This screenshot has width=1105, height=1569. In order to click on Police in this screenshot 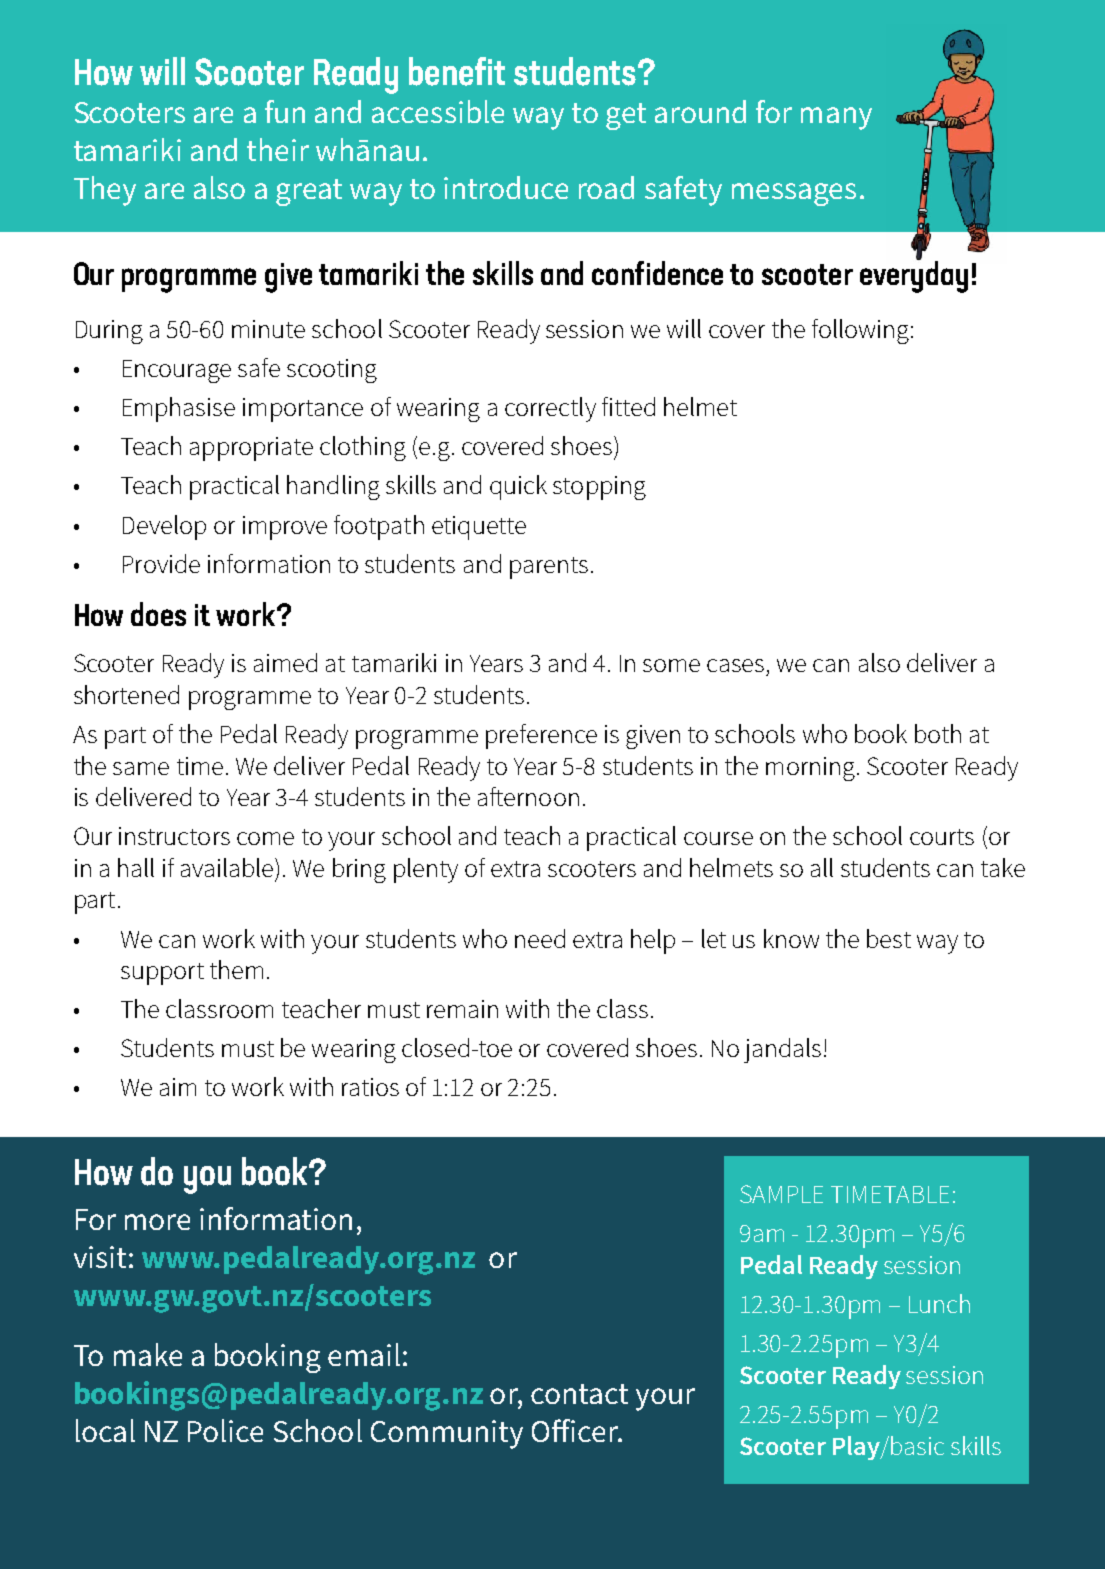, I will do `click(225, 1430)`.
